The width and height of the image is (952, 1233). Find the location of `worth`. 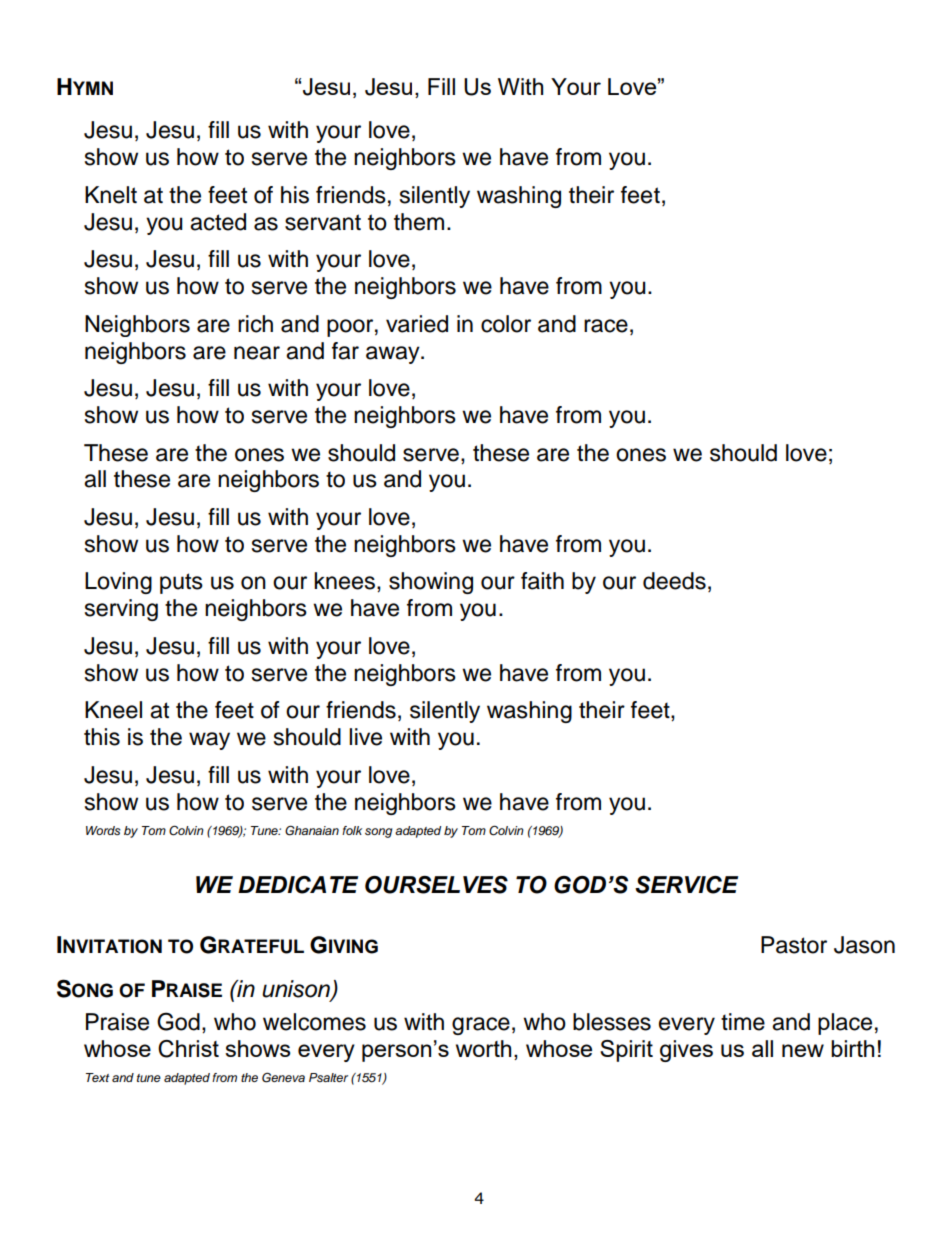

worth is located at coordinates (483, 1048).
